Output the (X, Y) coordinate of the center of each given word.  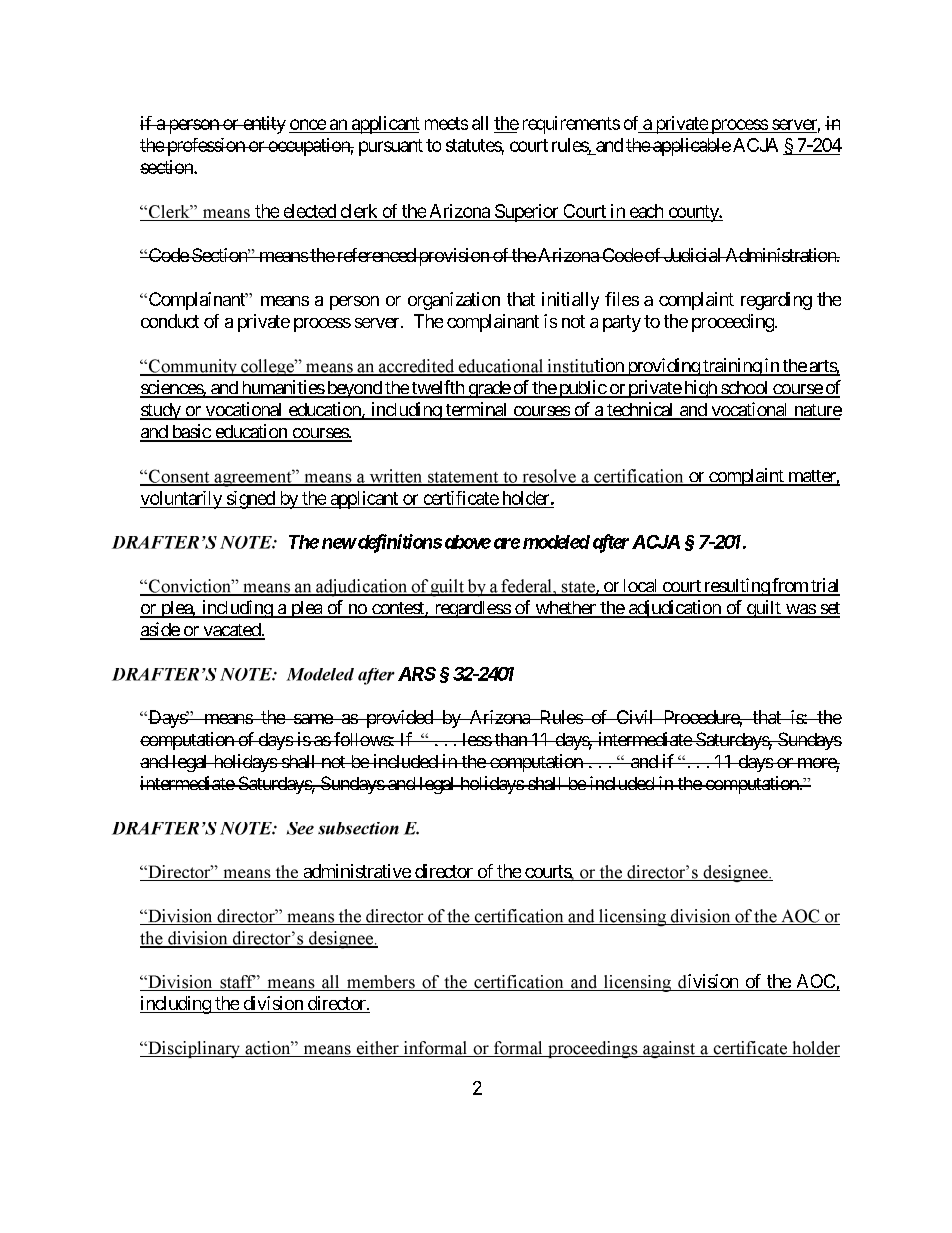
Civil (635, 717)
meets (446, 123)
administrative (356, 872)
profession (205, 147)
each (646, 211)
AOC (815, 982)
